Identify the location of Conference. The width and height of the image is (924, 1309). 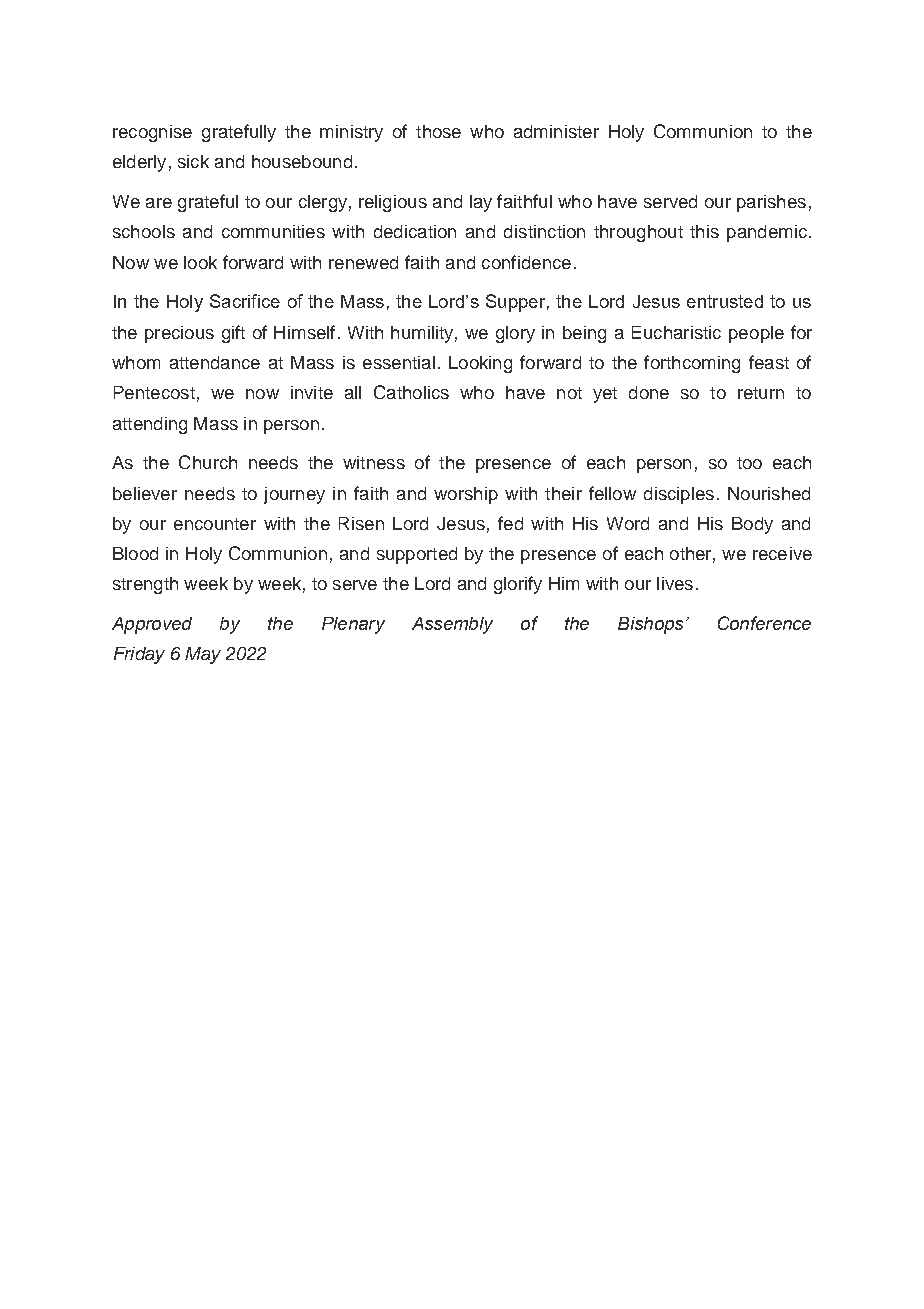
(764, 623).
